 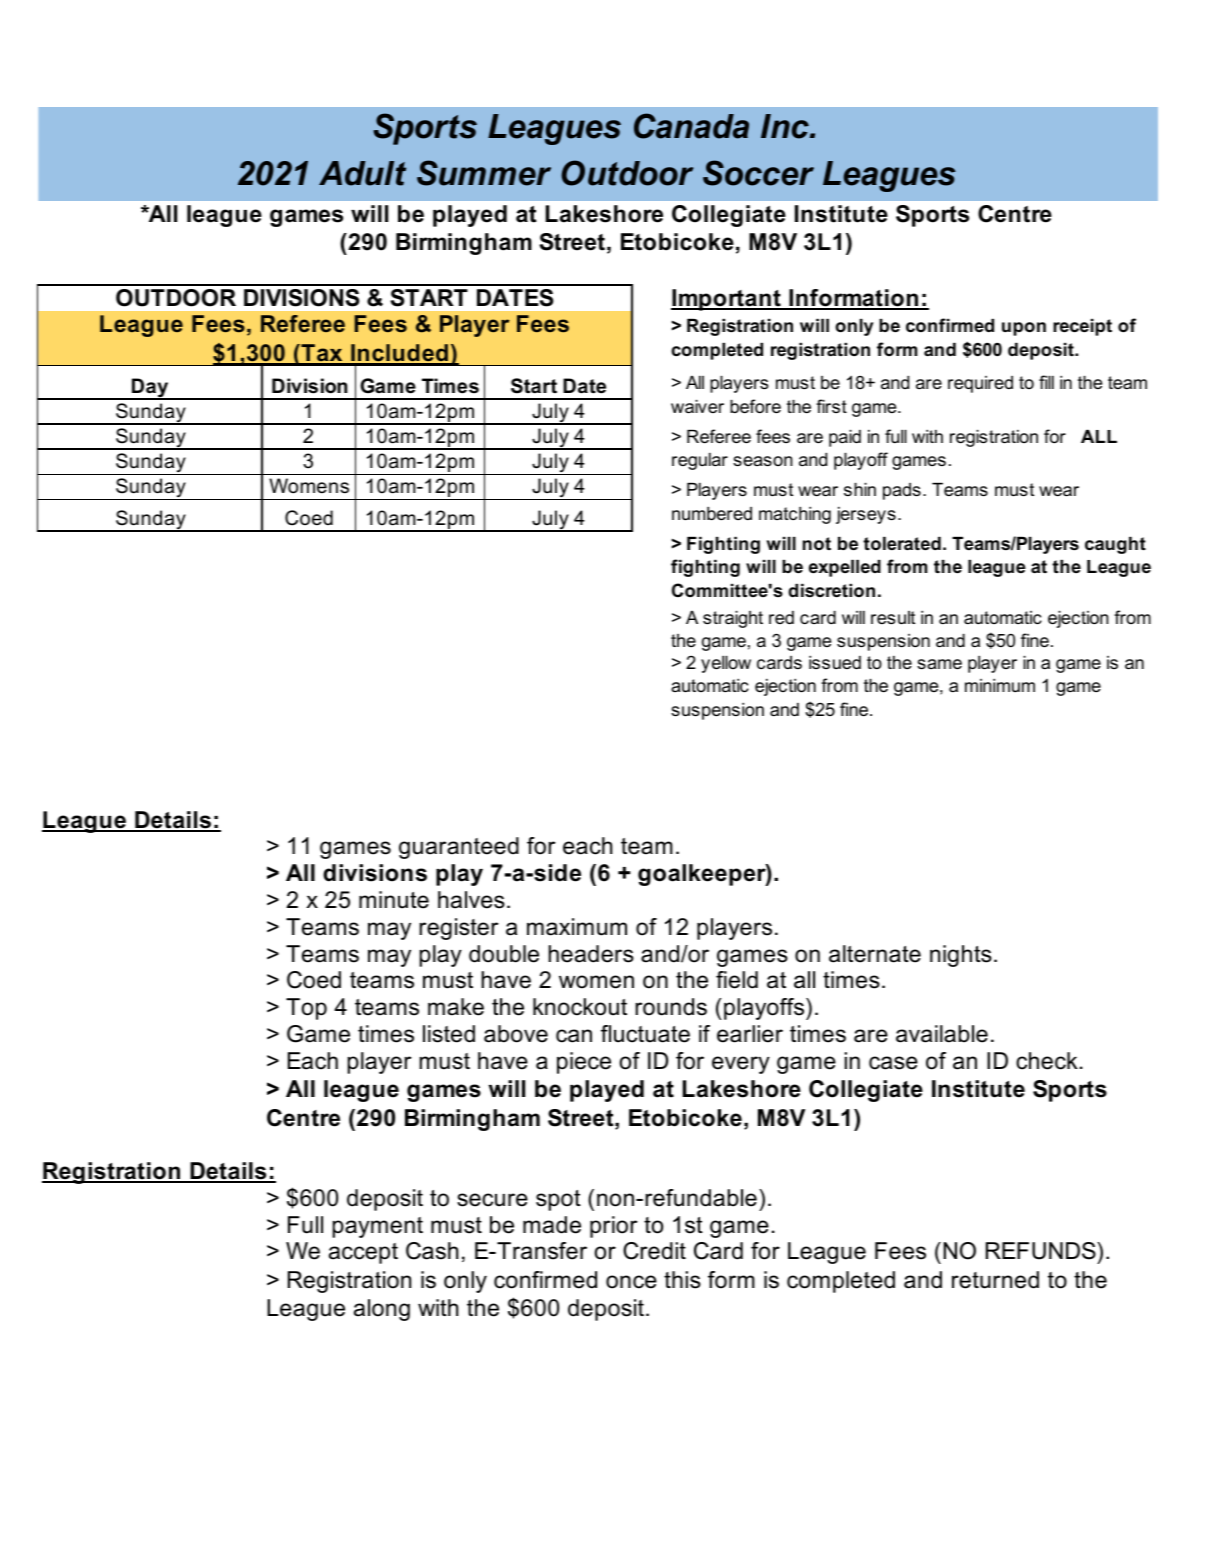 What do you see at coordinates (758, 173) in the document?
I see `Soccer` at bounding box center [758, 173].
